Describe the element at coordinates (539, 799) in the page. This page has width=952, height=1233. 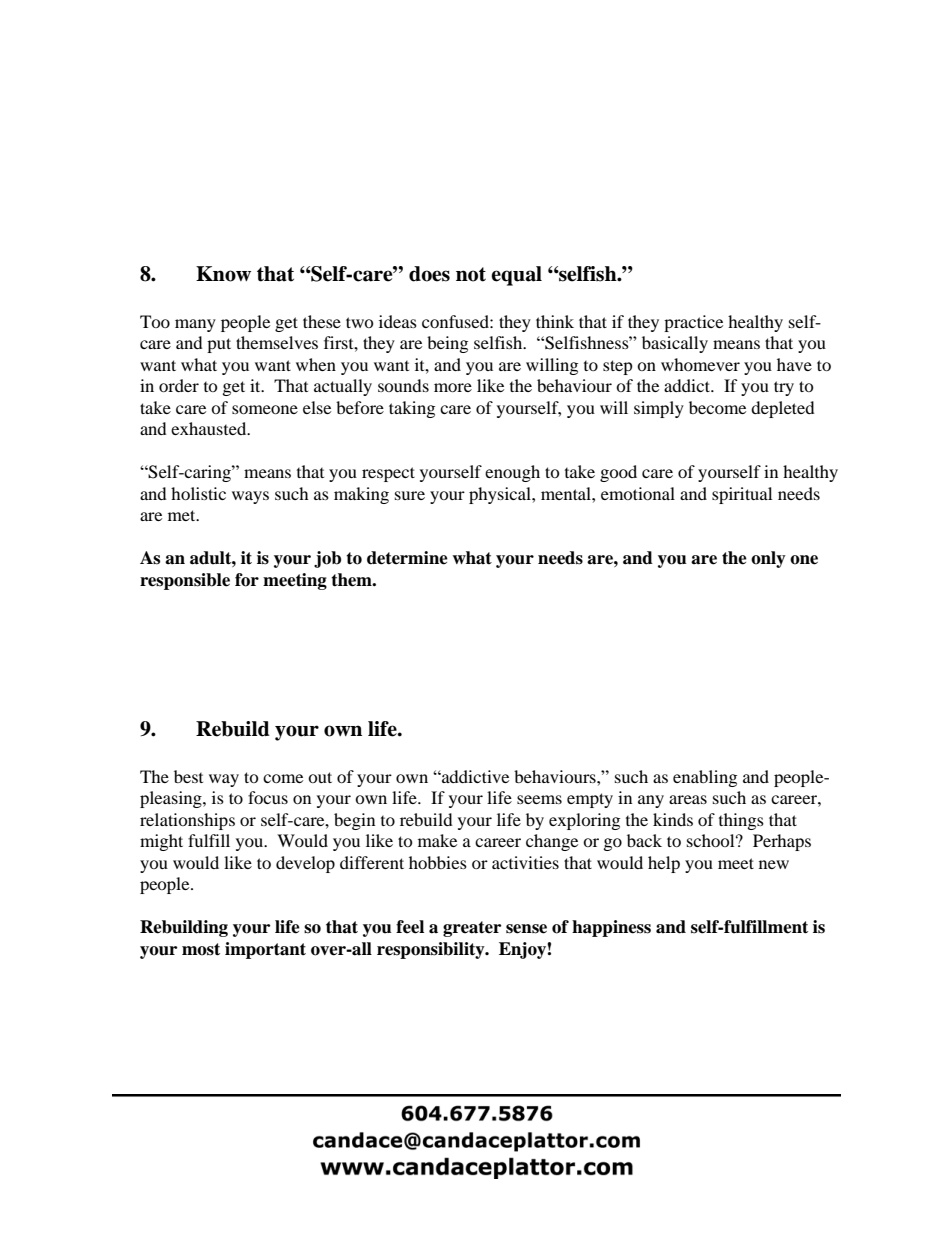
I see `seems` at that location.
